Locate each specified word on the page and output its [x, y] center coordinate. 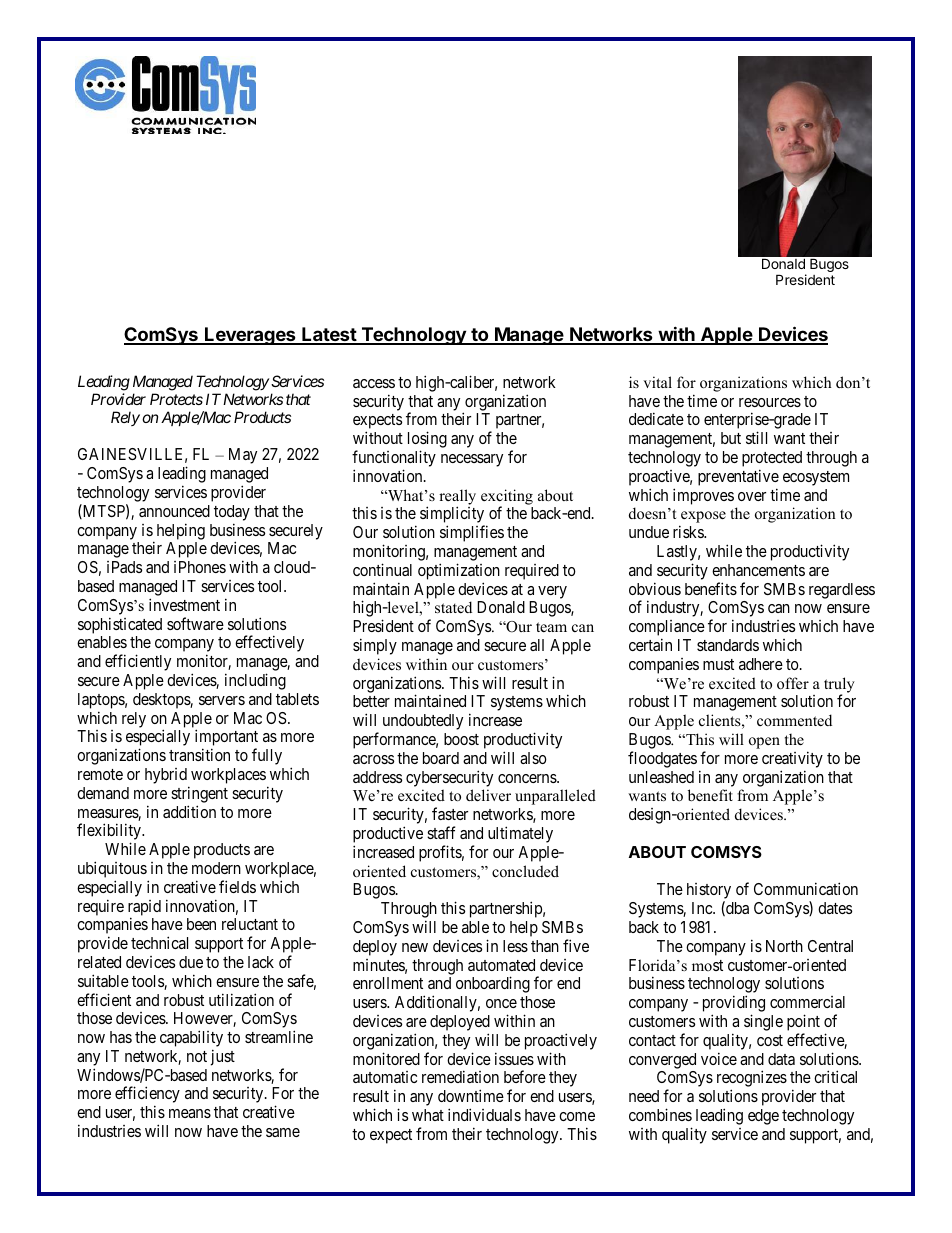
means [190, 1113]
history [709, 892]
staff [441, 832]
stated [453, 607]
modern [216, 868]
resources [770, 402]
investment [184, 604]
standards [728, 645]
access [374, 383]
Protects [176, 399]
